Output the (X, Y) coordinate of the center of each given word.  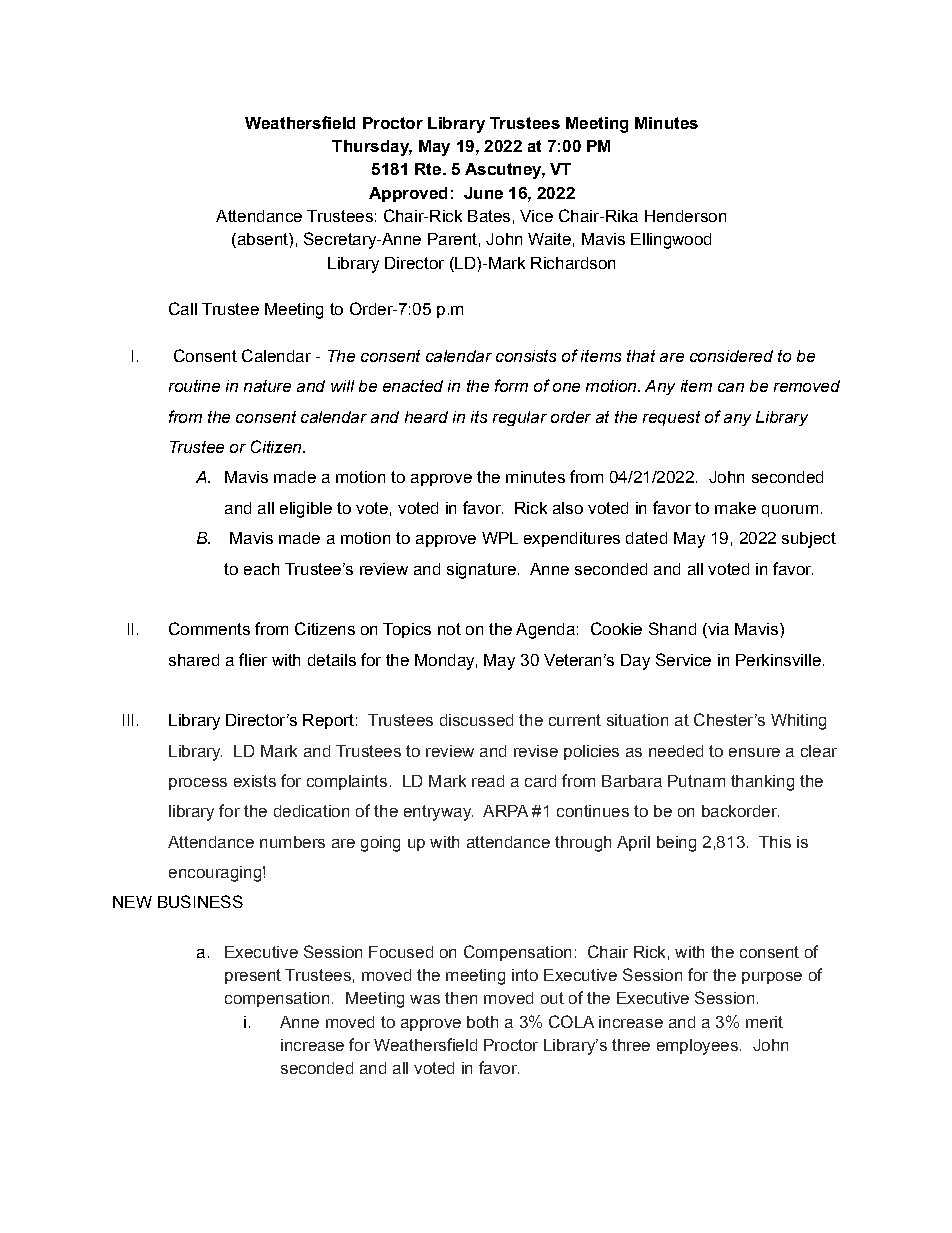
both (482, 1022)
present (253, 976)
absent (262, 240)
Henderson (685, 216)
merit (764, 1022)
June (483, 193)
